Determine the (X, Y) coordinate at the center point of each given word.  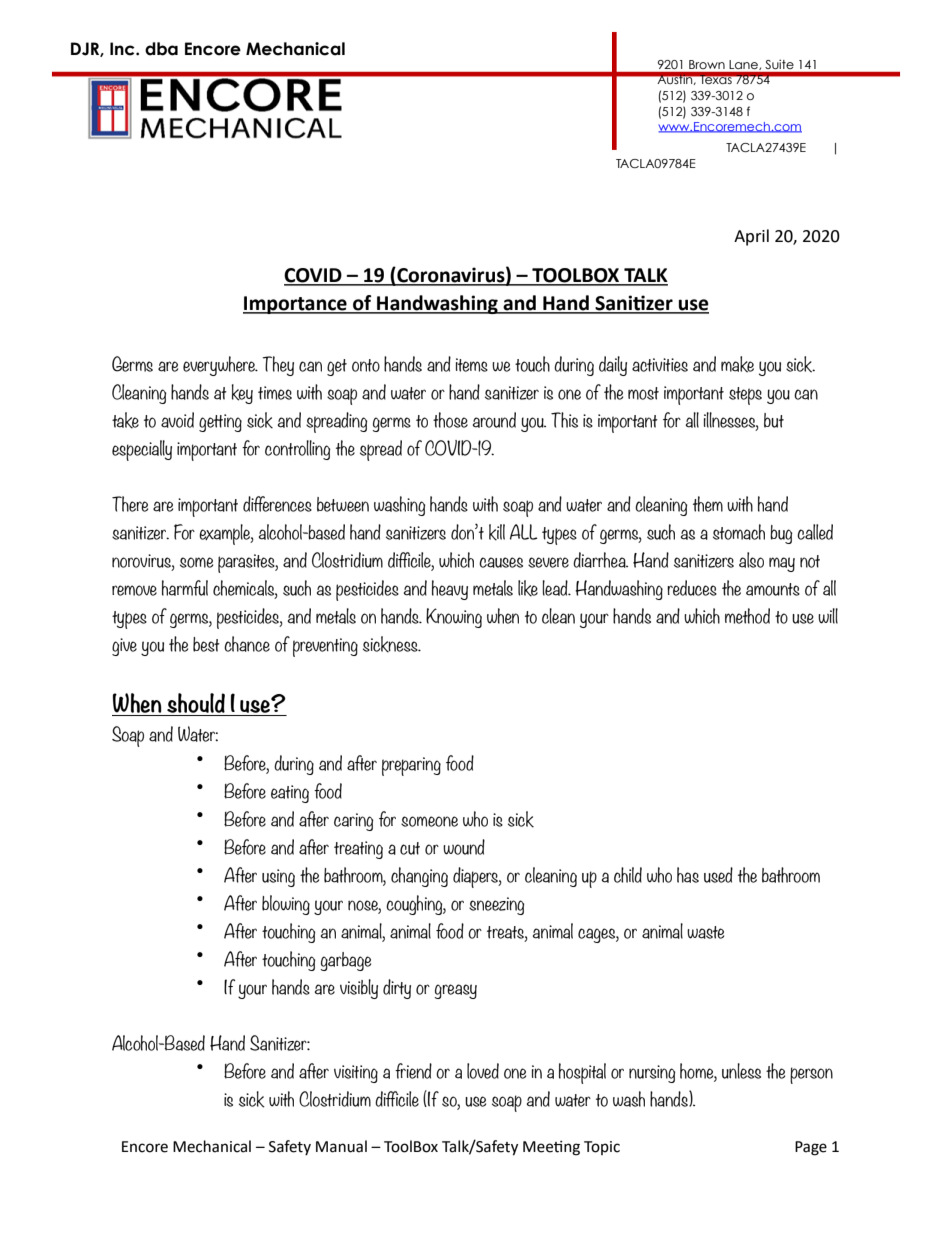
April (751, 237)
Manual (341, 1146)
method (747, 616)
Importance (296, 305)
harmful (185, 588)
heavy (450, 590)
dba (161, 49)
